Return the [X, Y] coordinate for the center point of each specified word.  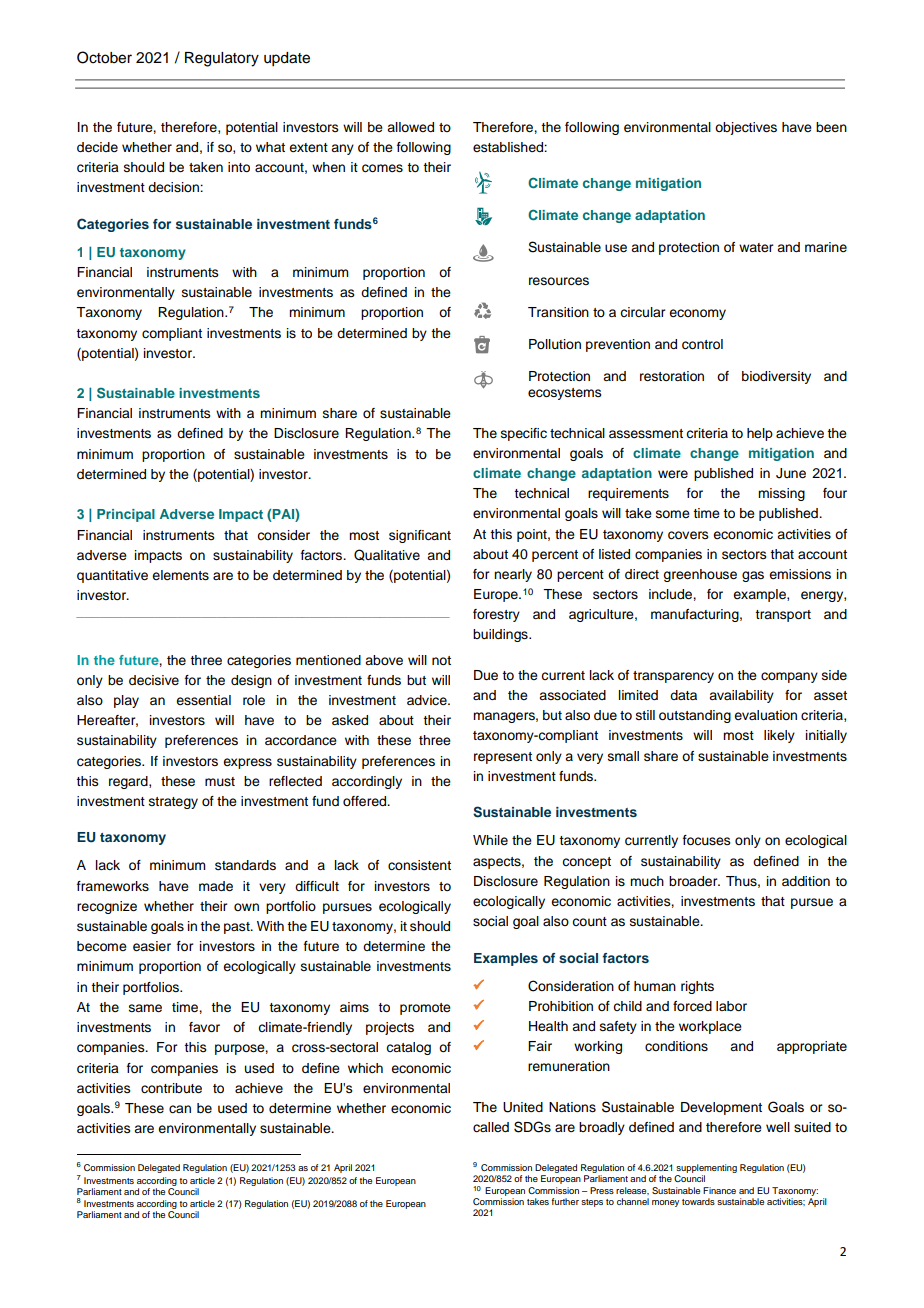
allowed [410, 127]
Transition [558, 312]
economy [697, 314]
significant [420, 536]
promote [425, 1009]
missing [781, 494]
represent [503, 758]
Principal [126, 515]
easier [152, 946]
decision [174, 187]
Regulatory [222, 59]
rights [697, 987]
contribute [171, 1088]
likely [779, 736]
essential [203, 700]
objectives [746, 128]
